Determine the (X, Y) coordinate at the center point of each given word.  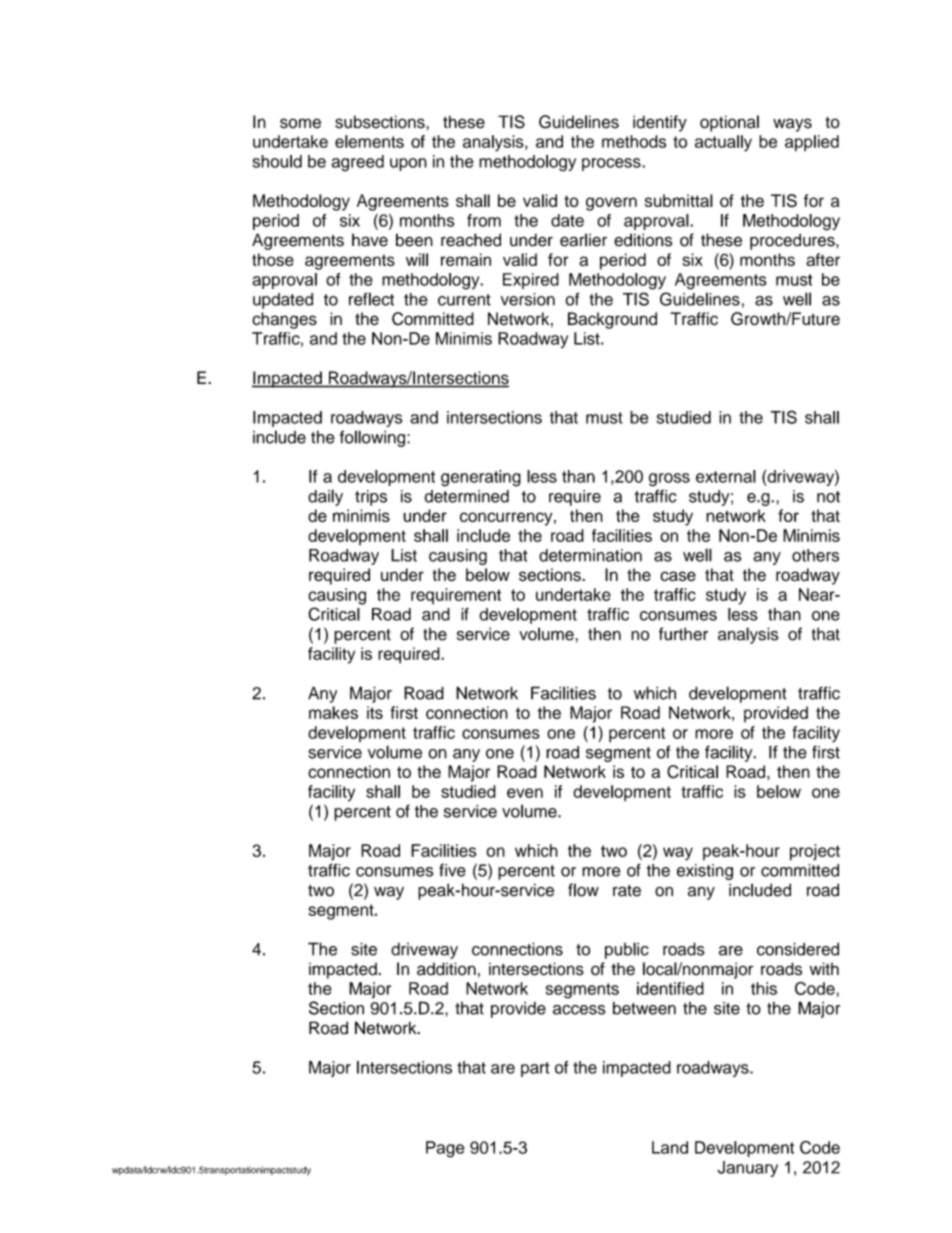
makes (333, 712)
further (683, 634)
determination (590, 555)
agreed (358, 163)
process (612, 164)
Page (445, 1149)
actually (723, 143)
